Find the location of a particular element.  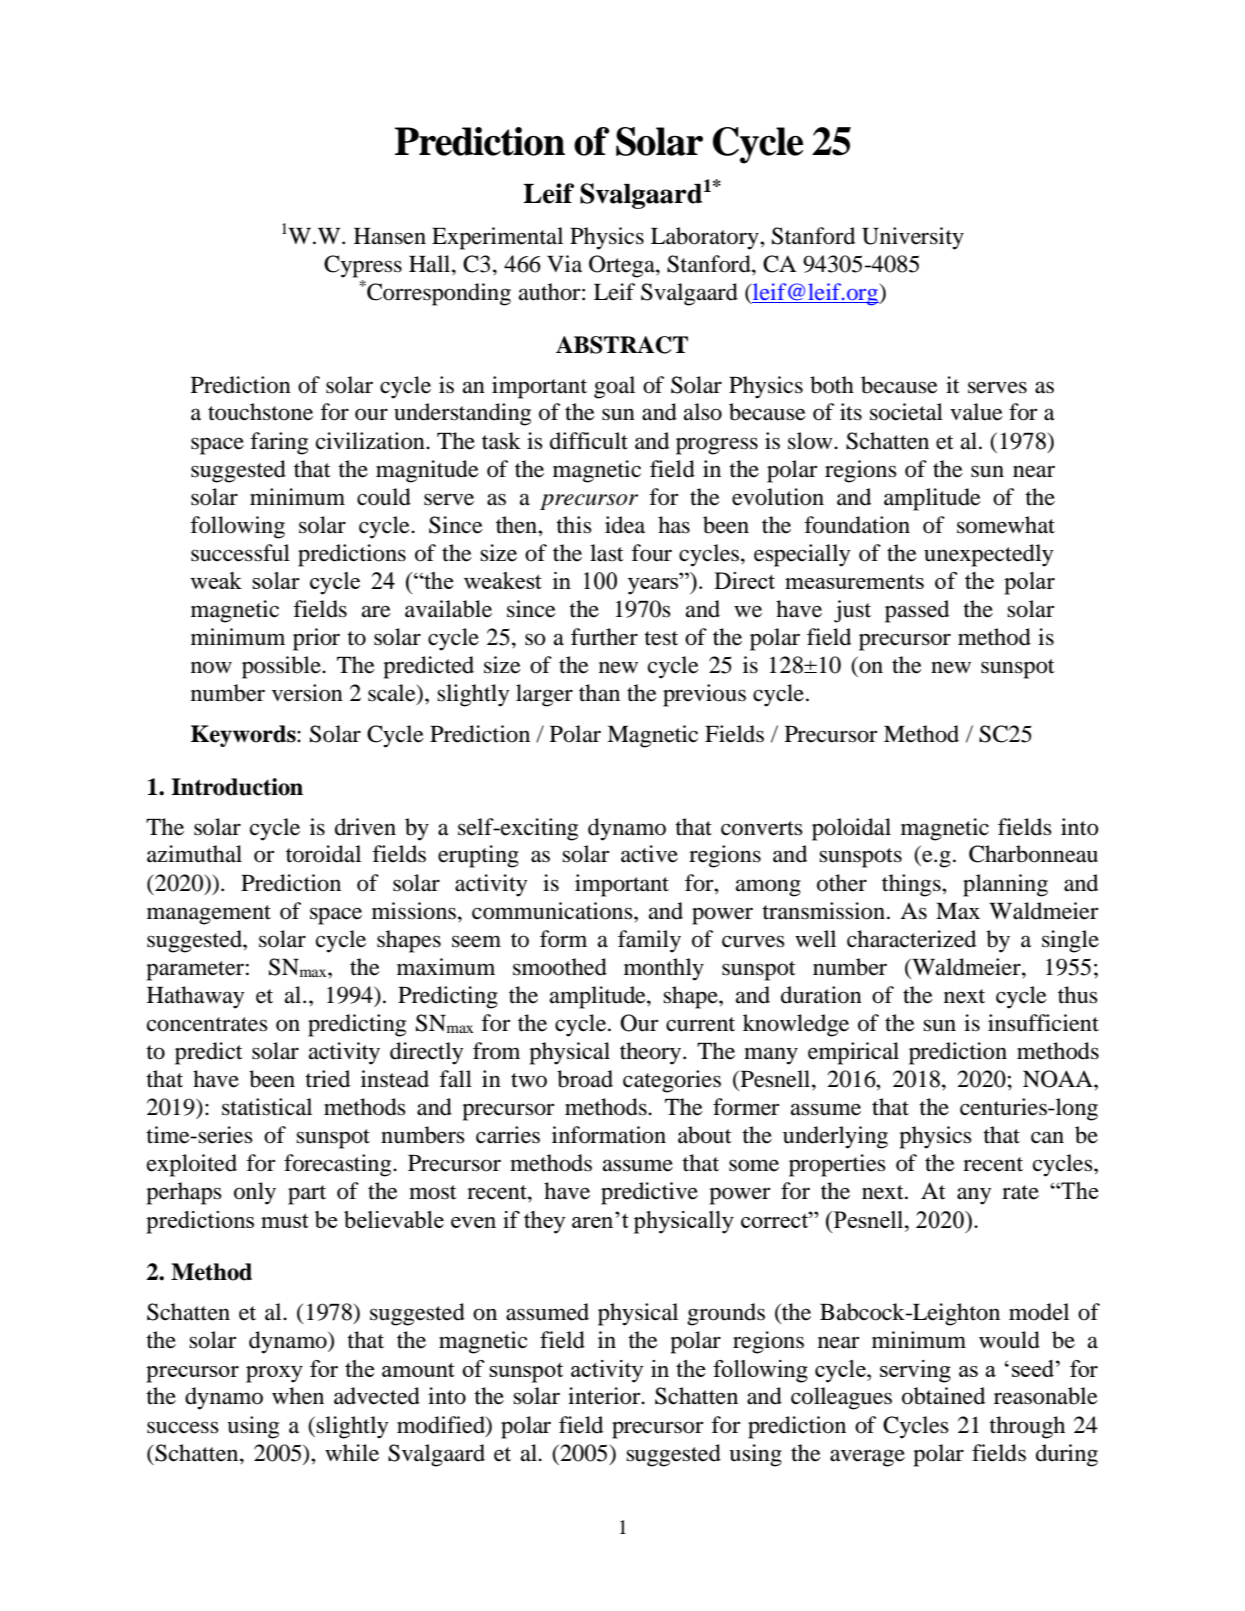

Cypress is located at coordinates (363, 266).
